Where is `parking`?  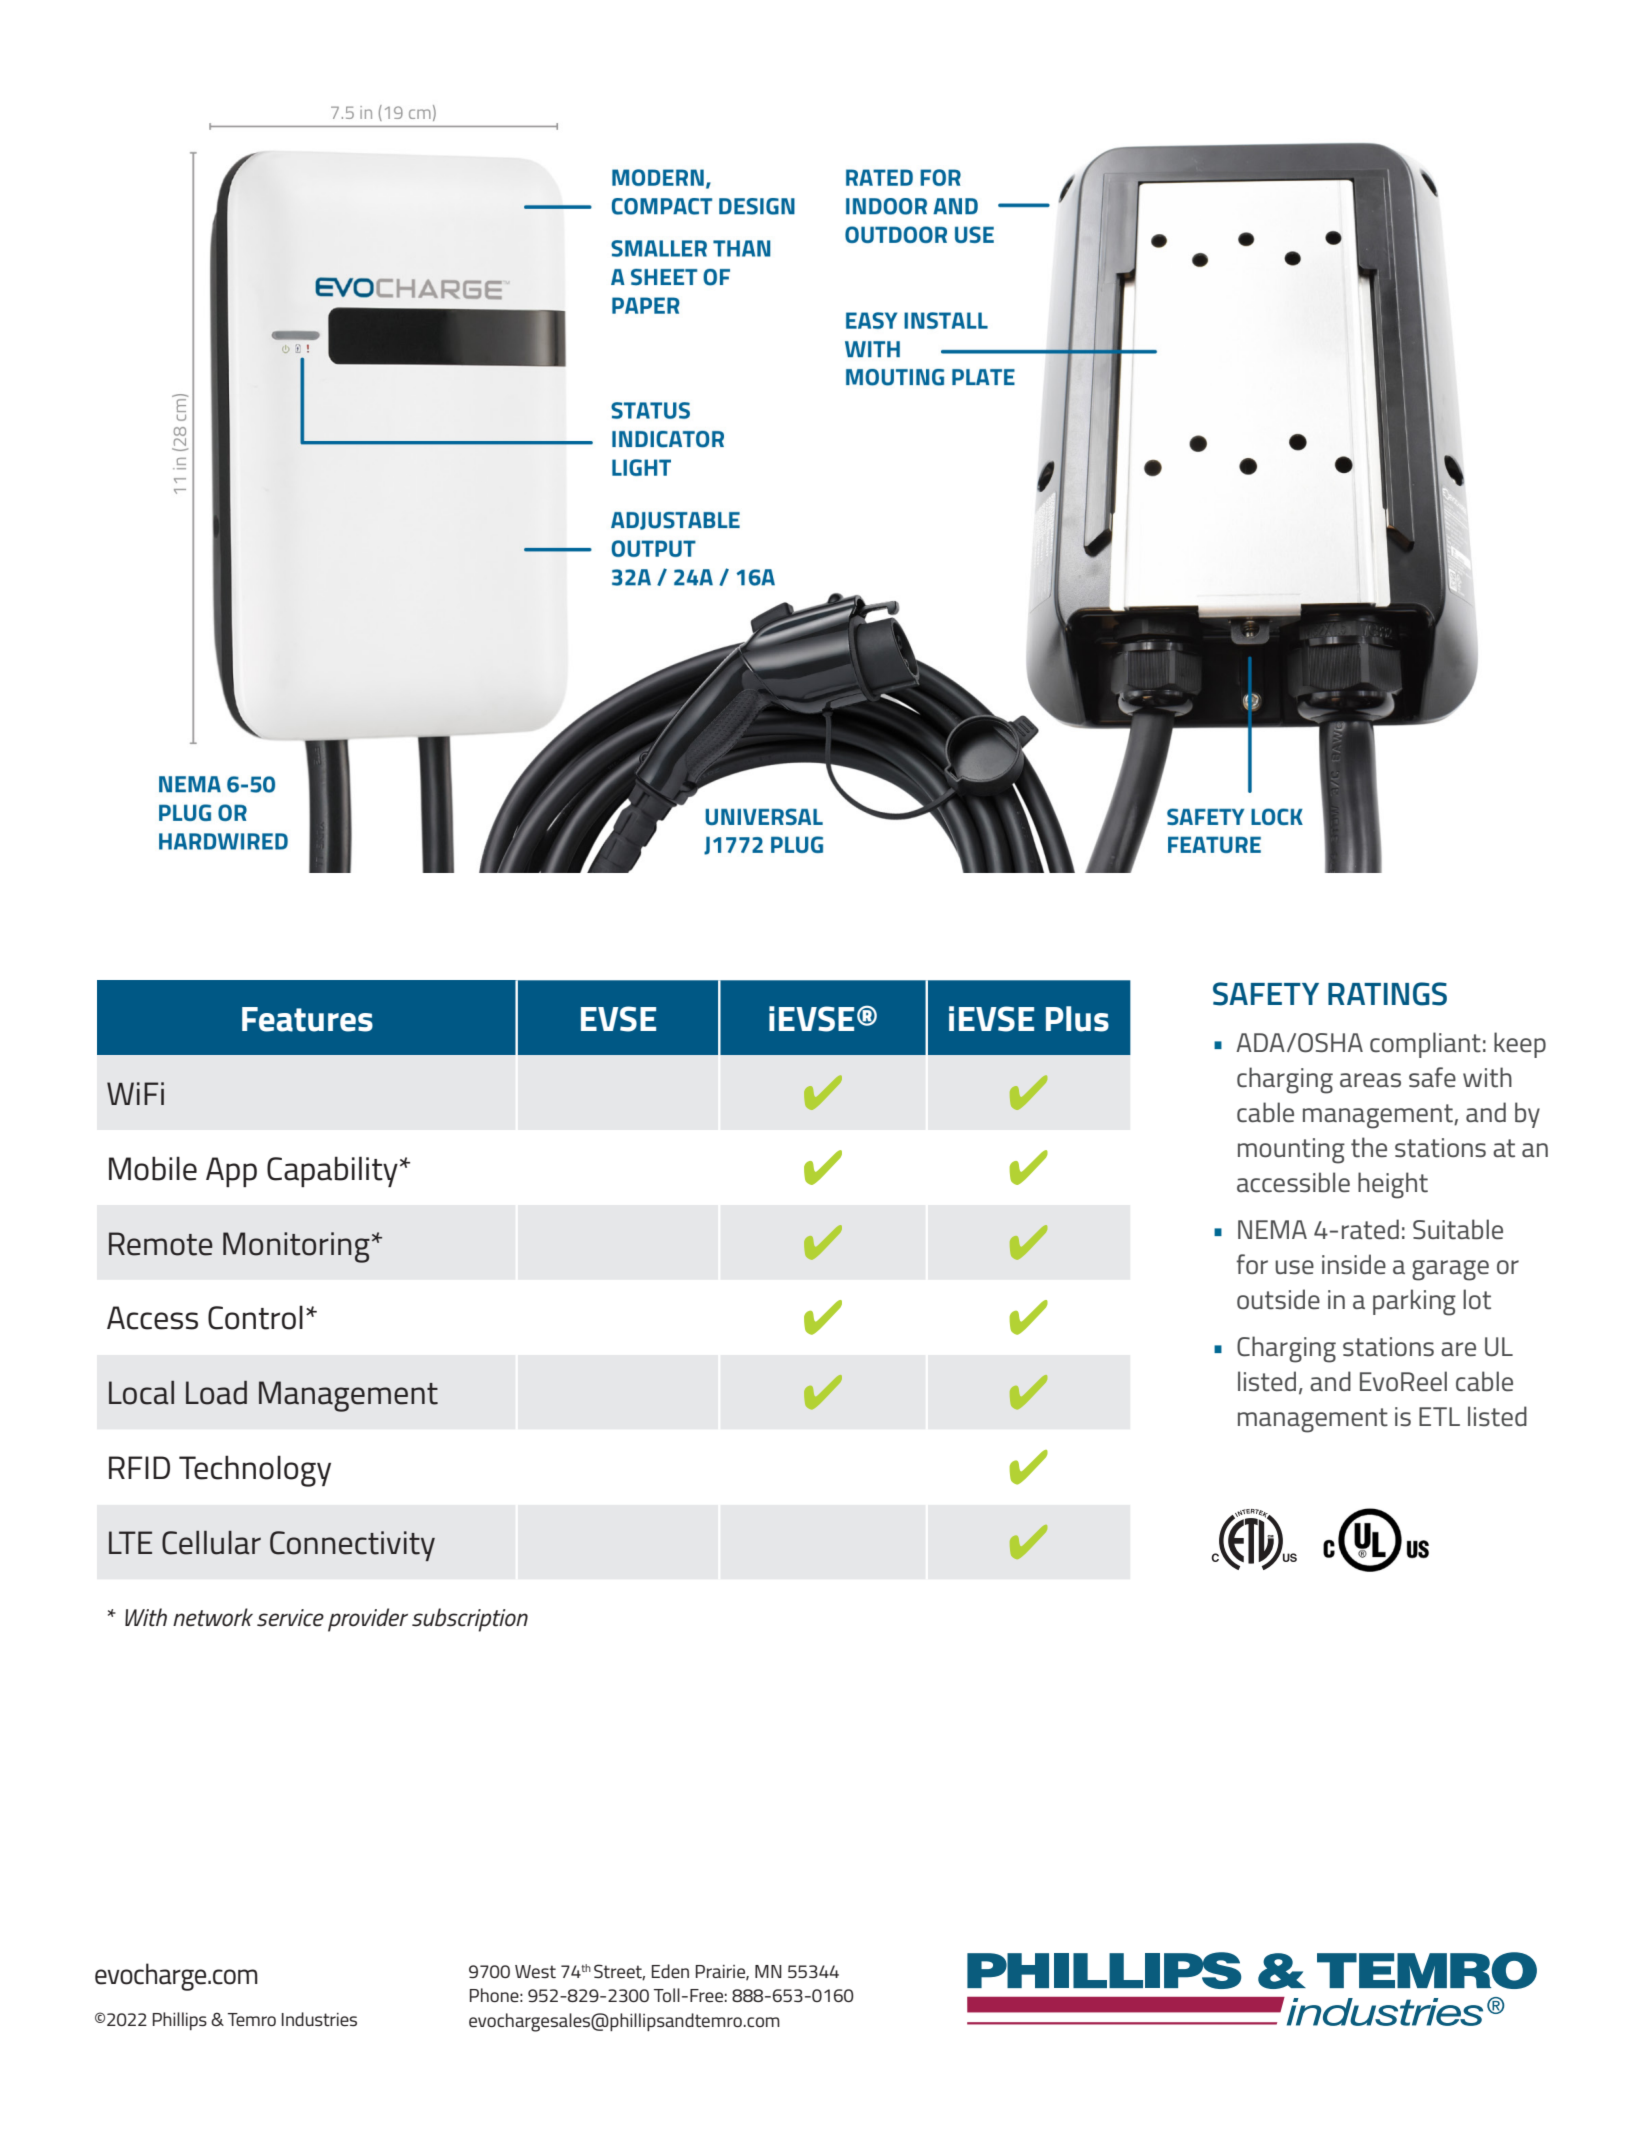
parking is located at coordinates (1414, 1302).
